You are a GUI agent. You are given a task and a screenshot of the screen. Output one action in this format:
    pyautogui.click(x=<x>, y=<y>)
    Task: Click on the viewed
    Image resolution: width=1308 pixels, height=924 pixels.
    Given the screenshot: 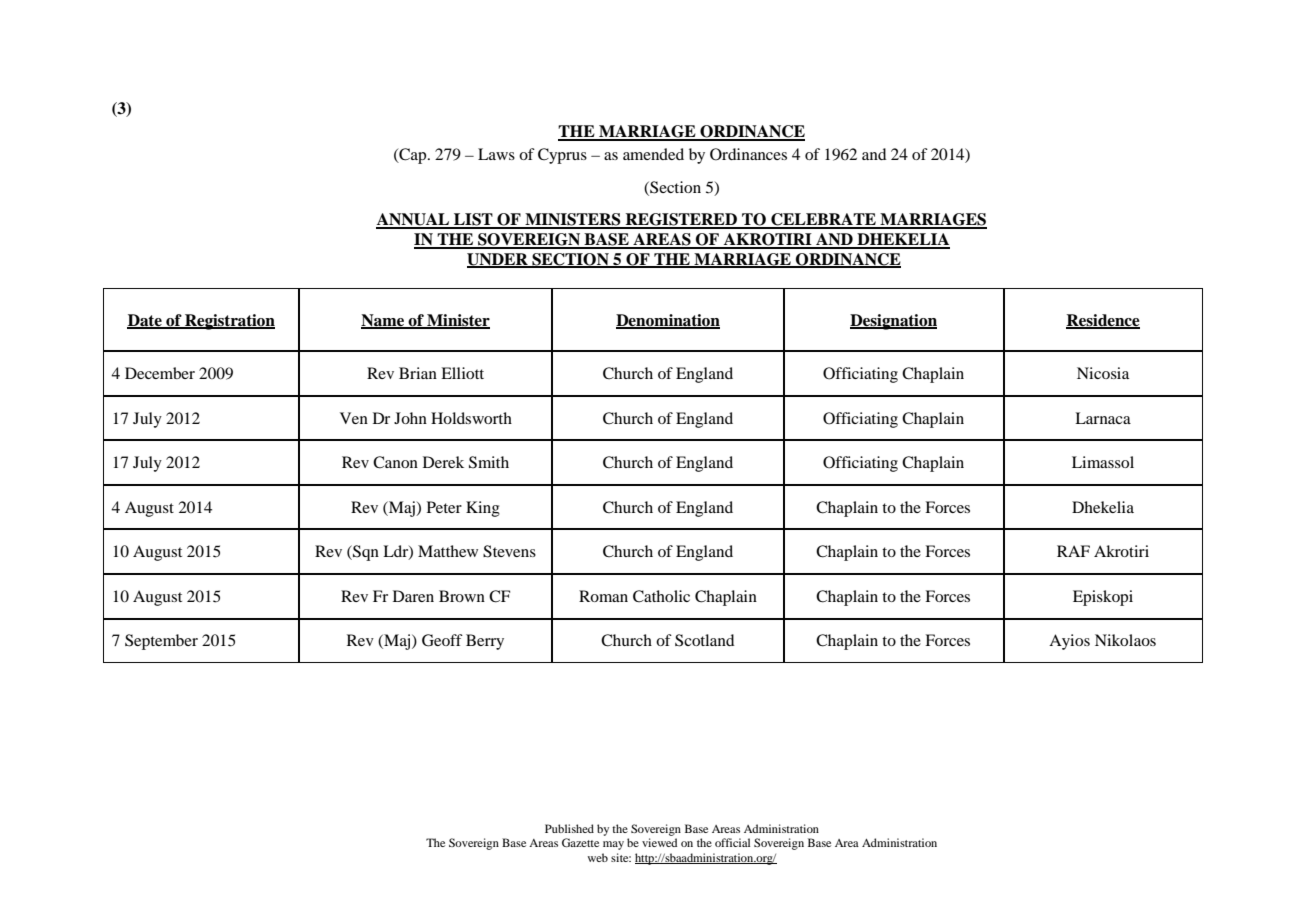 What is the action you would take?
    pyautogui.click(x=659, y=842)
